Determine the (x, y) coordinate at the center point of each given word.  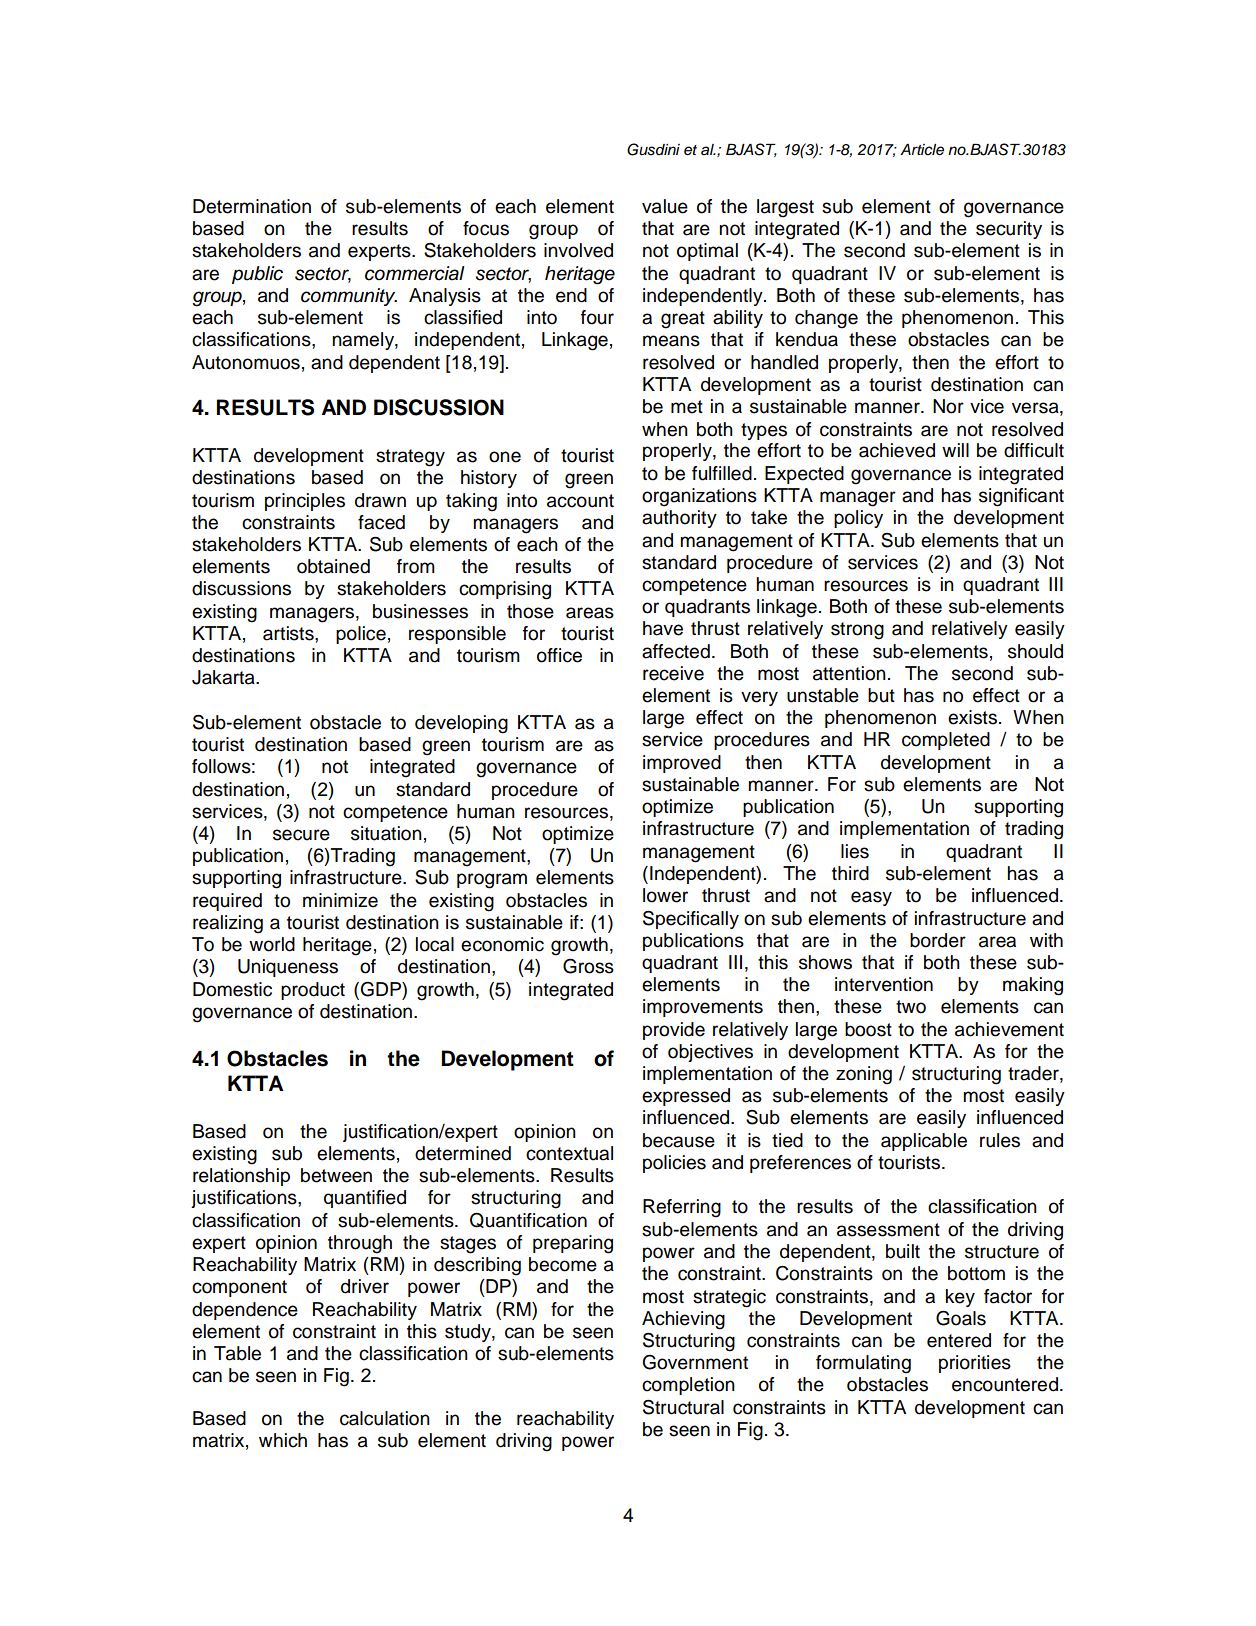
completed (946, 741)
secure (301, 835)
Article (922, 150)
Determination (252, 206)
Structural (683, 1407)
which (283, 1440)
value (665, 206)
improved (682, 764)
